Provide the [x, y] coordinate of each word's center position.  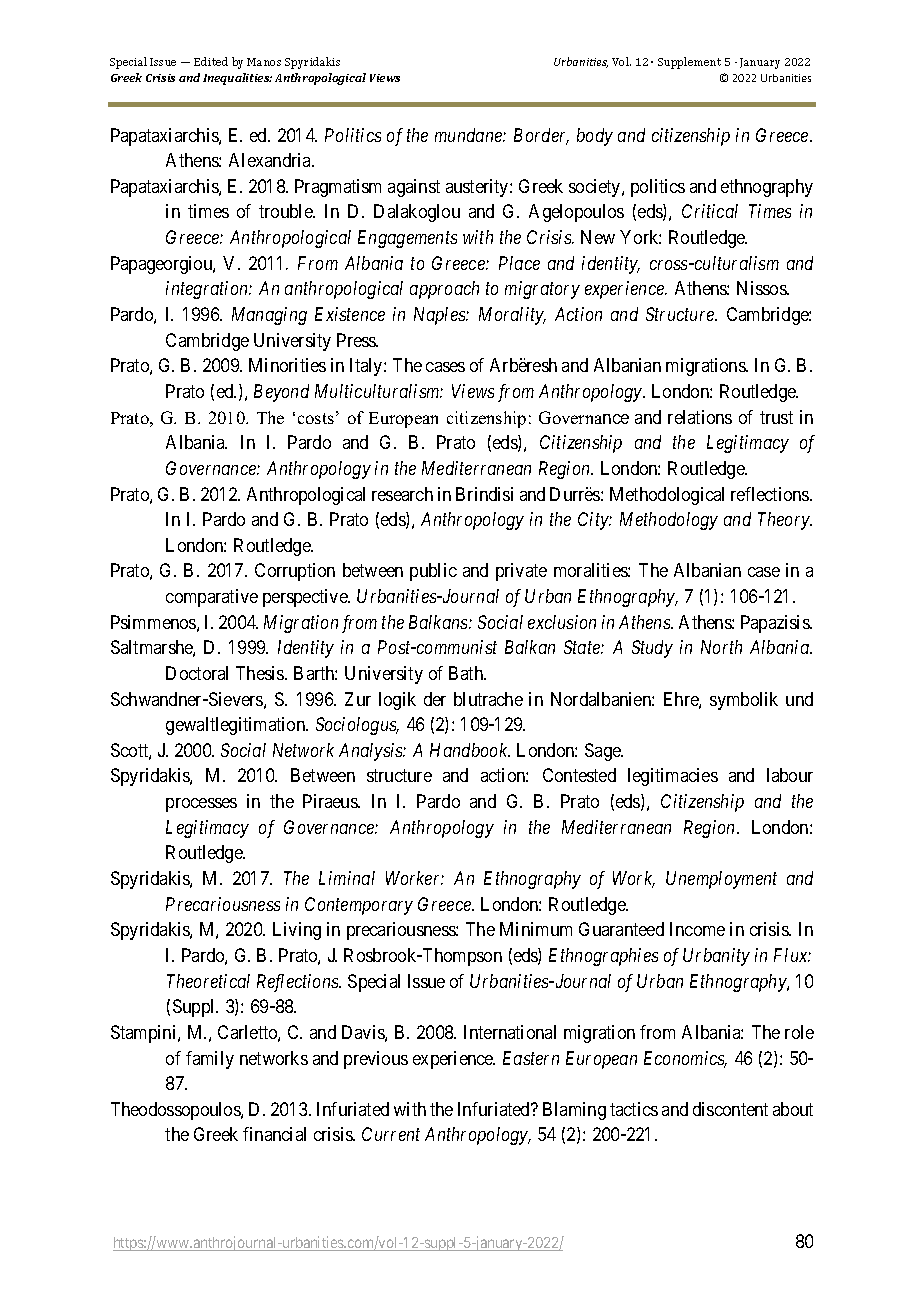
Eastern [531, 1058]
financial [274, 1134]
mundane [469, 135]
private [521, 572]
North [721, 647]
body [595, 137]
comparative [212, 598]
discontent [730, 1109]
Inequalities [237, 79]
